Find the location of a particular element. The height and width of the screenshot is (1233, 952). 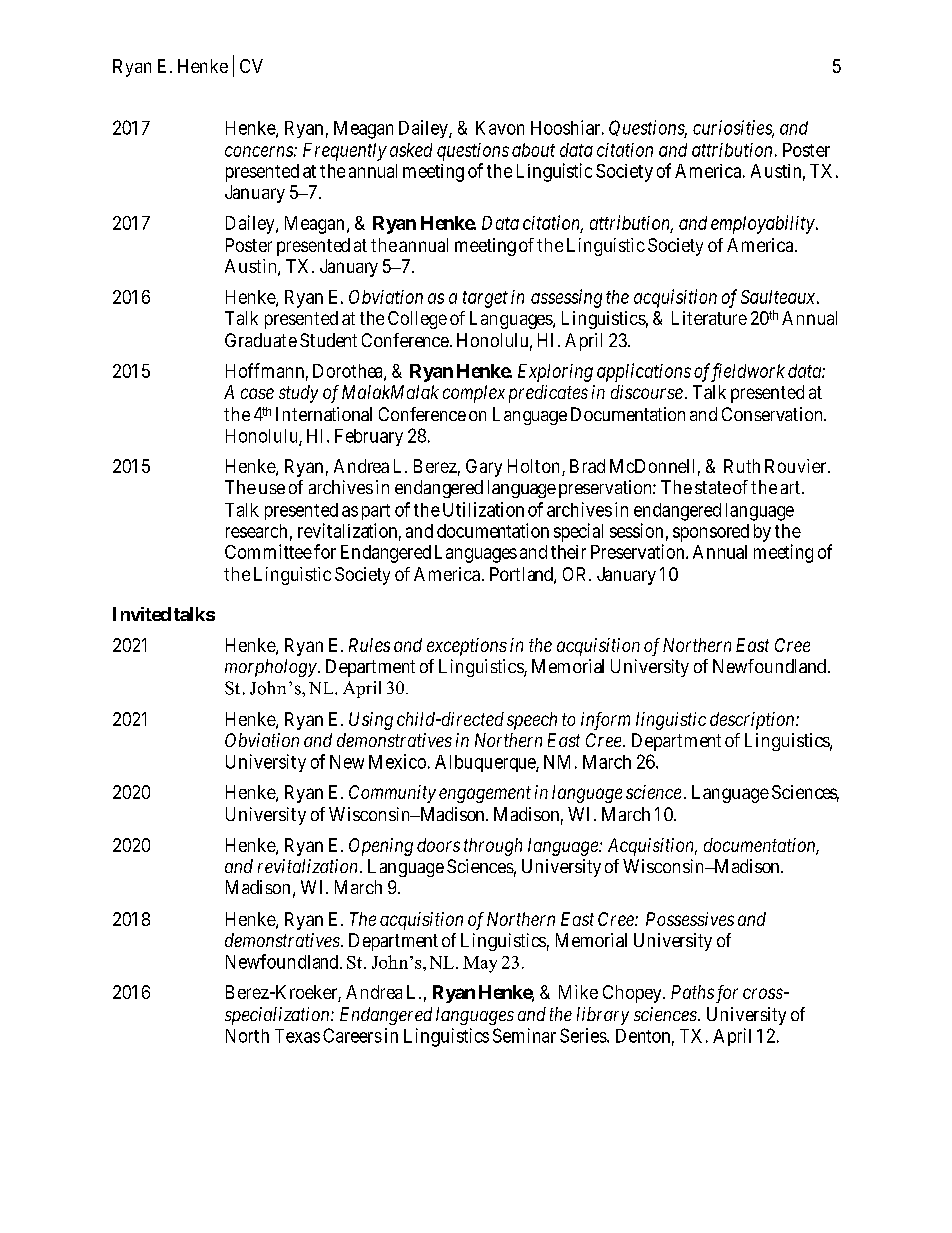

Gary is located at coordinates (484, 468).
